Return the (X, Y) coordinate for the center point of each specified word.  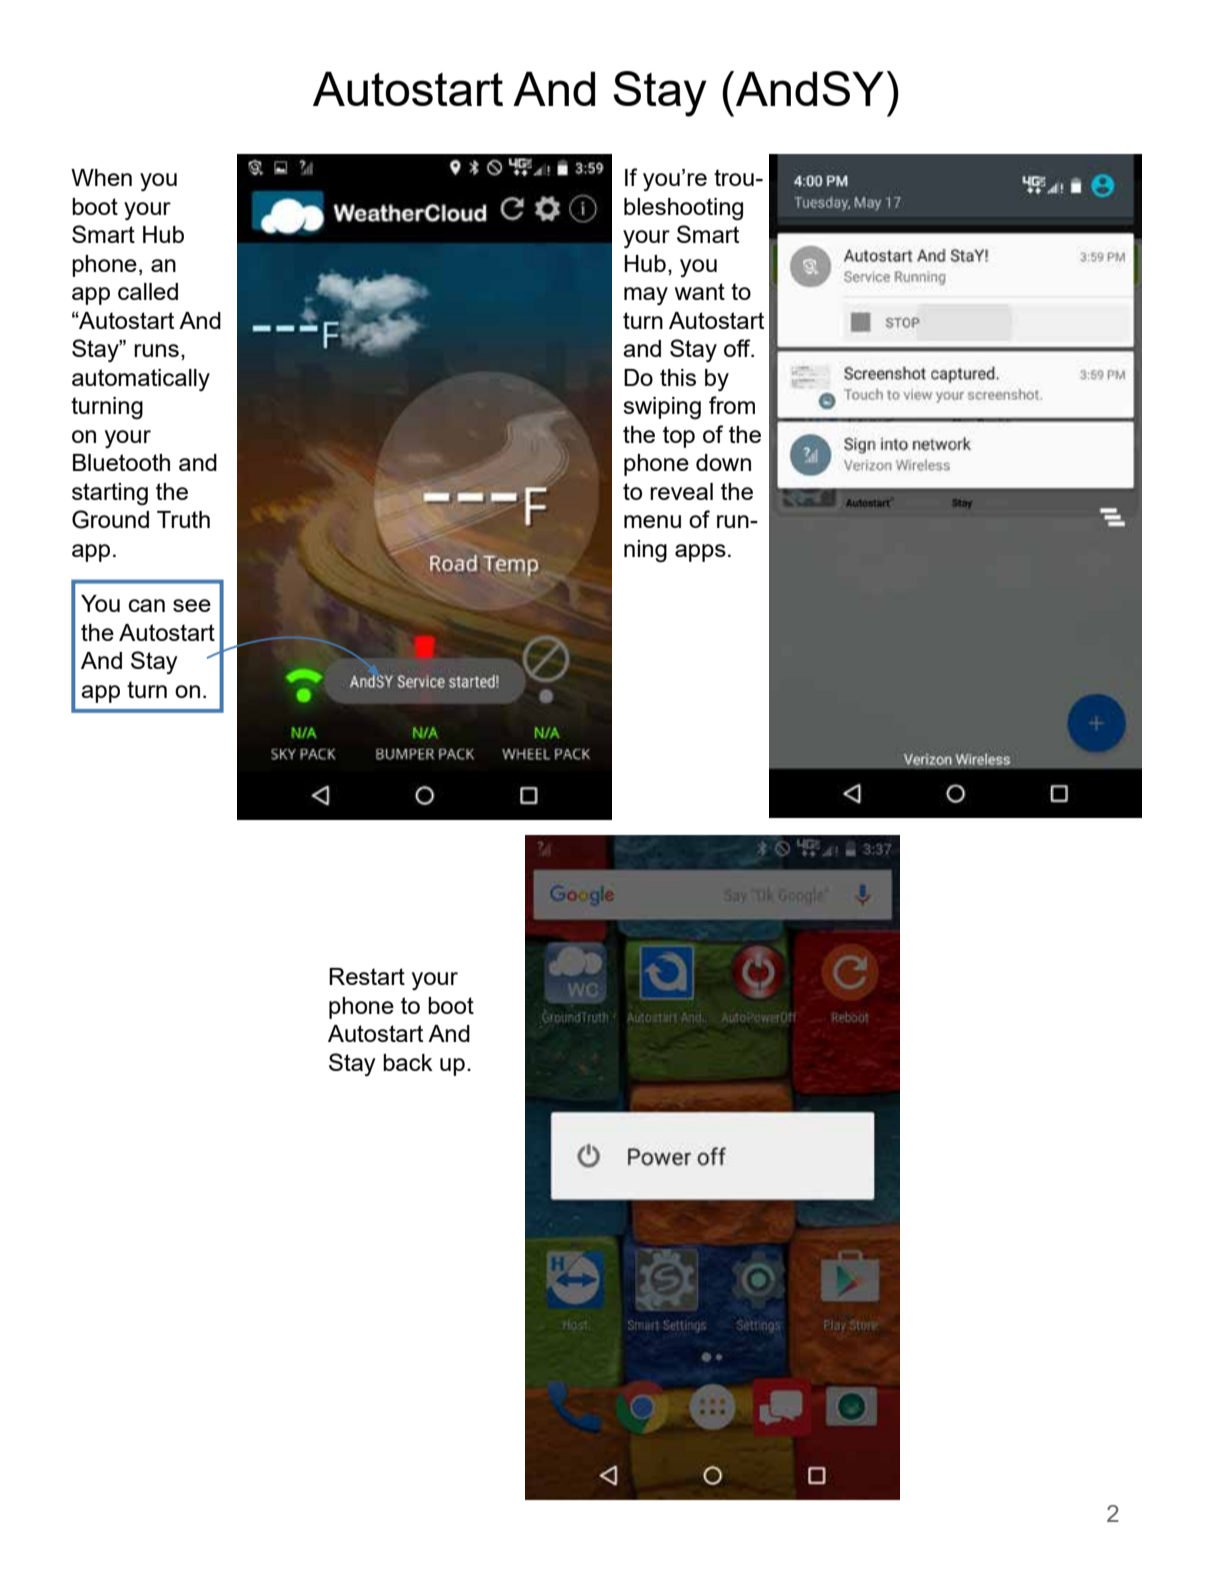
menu (652, 521)
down (723, 462)
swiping (662, 408)
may (646, 296)
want (700, 291)
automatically (141, 380)
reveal (681, 491)
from (732, 405)
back (408, 1062)
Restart (367, 976)
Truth (183, 519)
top (679, 437)
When (101, 177)
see (192, 605)
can (147, 605)
